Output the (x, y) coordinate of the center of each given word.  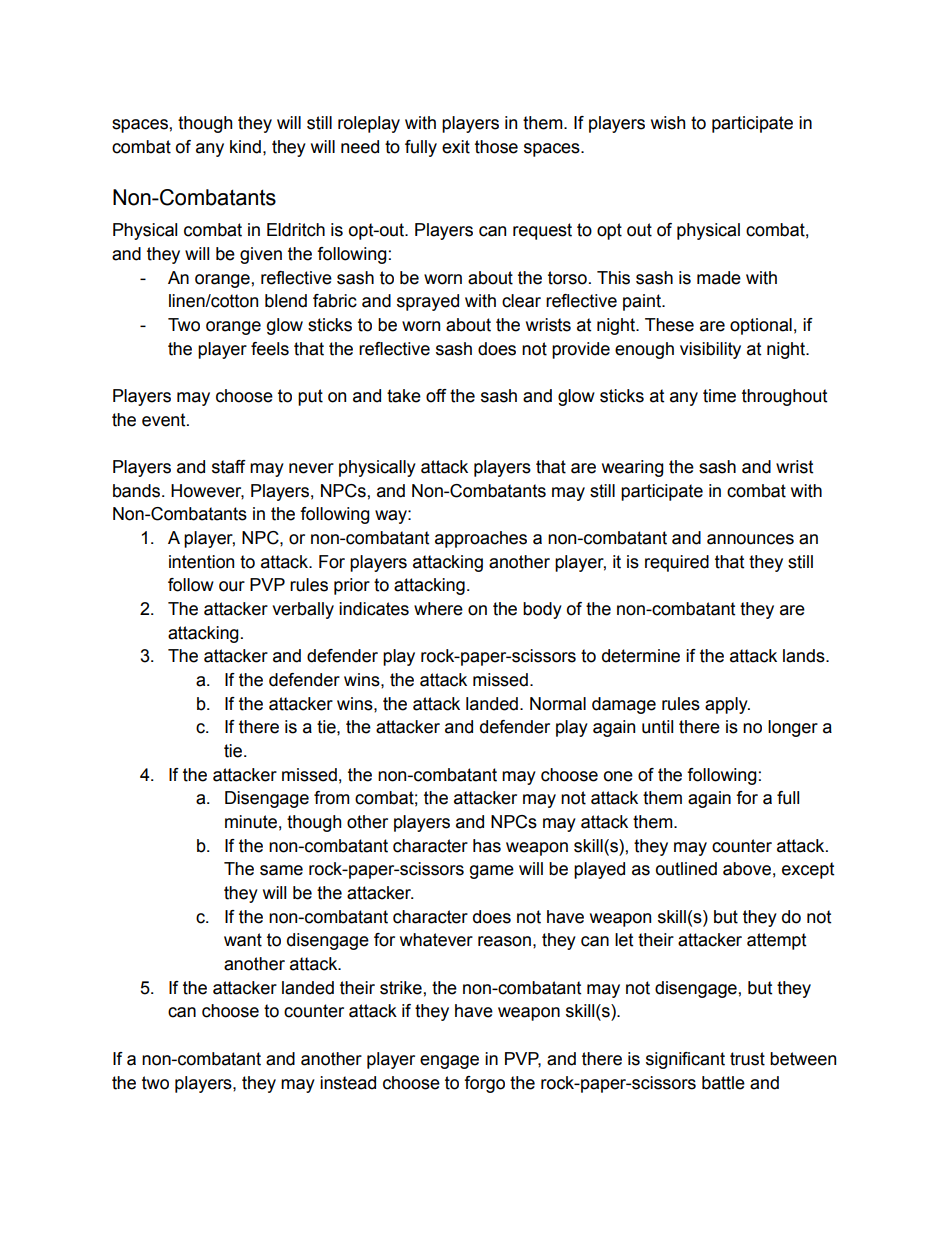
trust (747, 1059)
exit (456, 147)
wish (668, 123)
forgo (484, 1084)
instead (348, 1083)
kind (245, 147)
